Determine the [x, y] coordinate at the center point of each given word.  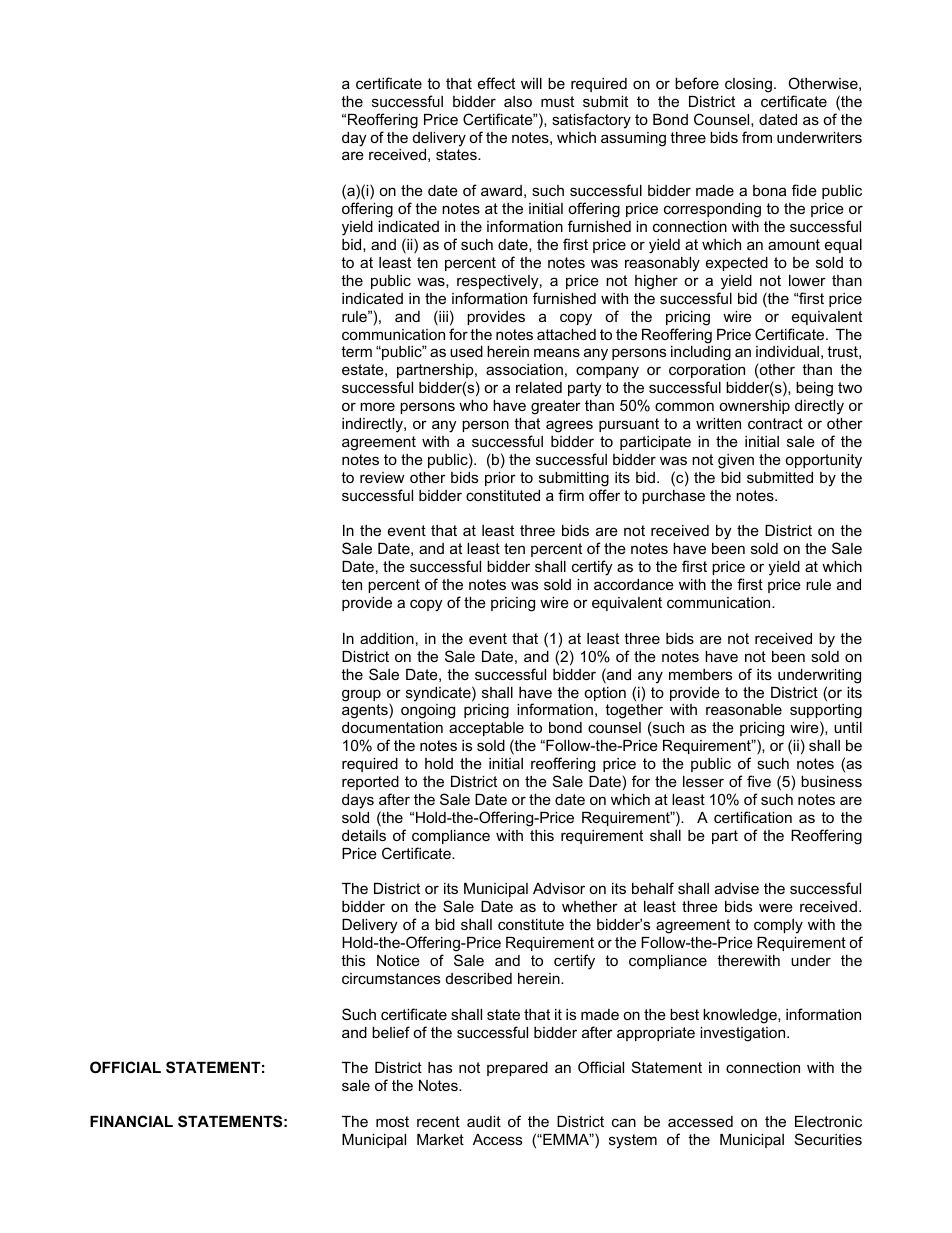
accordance [634, 584]
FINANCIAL [131, 1121]
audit [484, 1121]
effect [496, 83]
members [700, 674]
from [757, 137]
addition [387, 638]
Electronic [828, 1121]
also [518, 101]
